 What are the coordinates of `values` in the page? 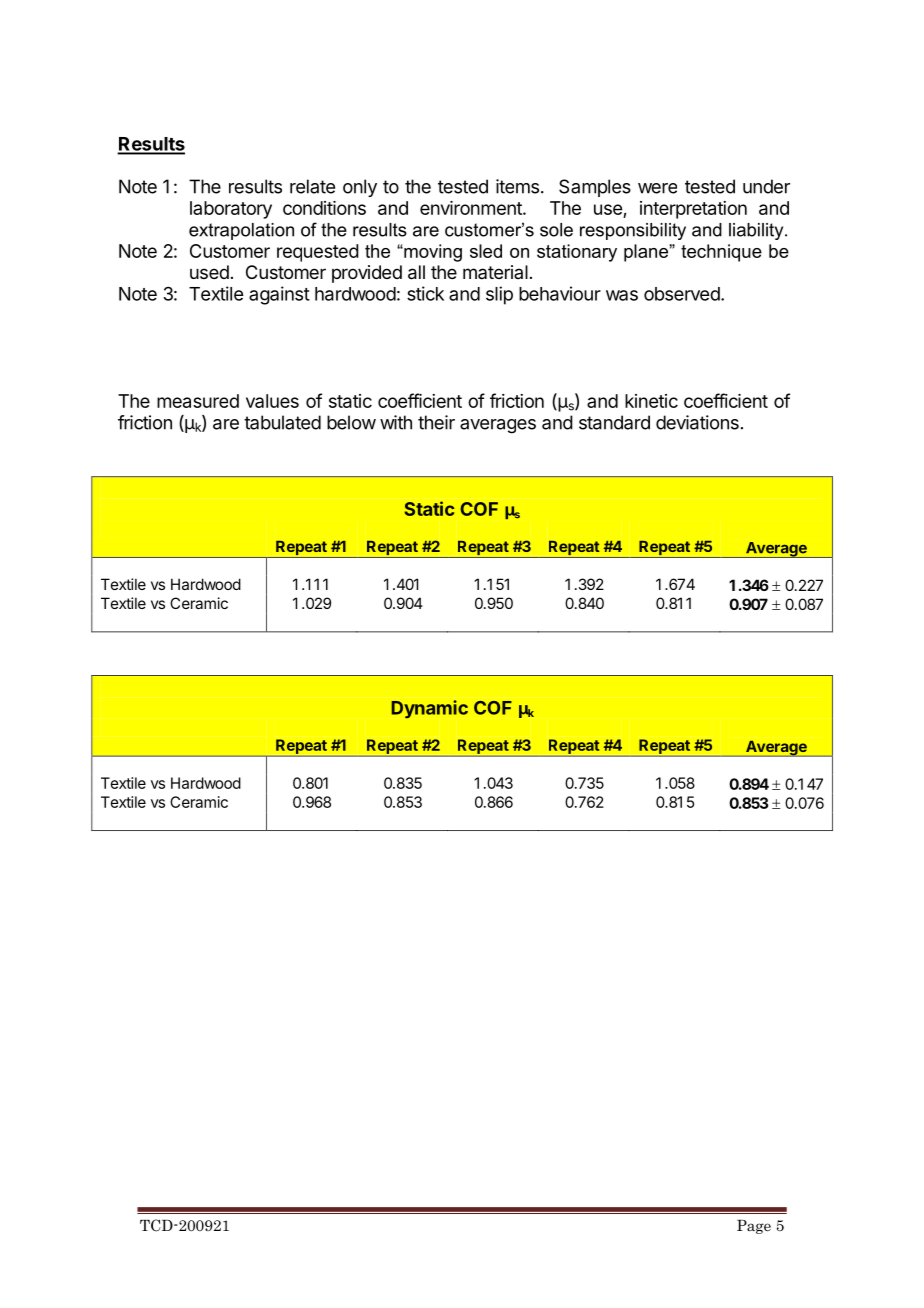 It's located at (272, 401).
